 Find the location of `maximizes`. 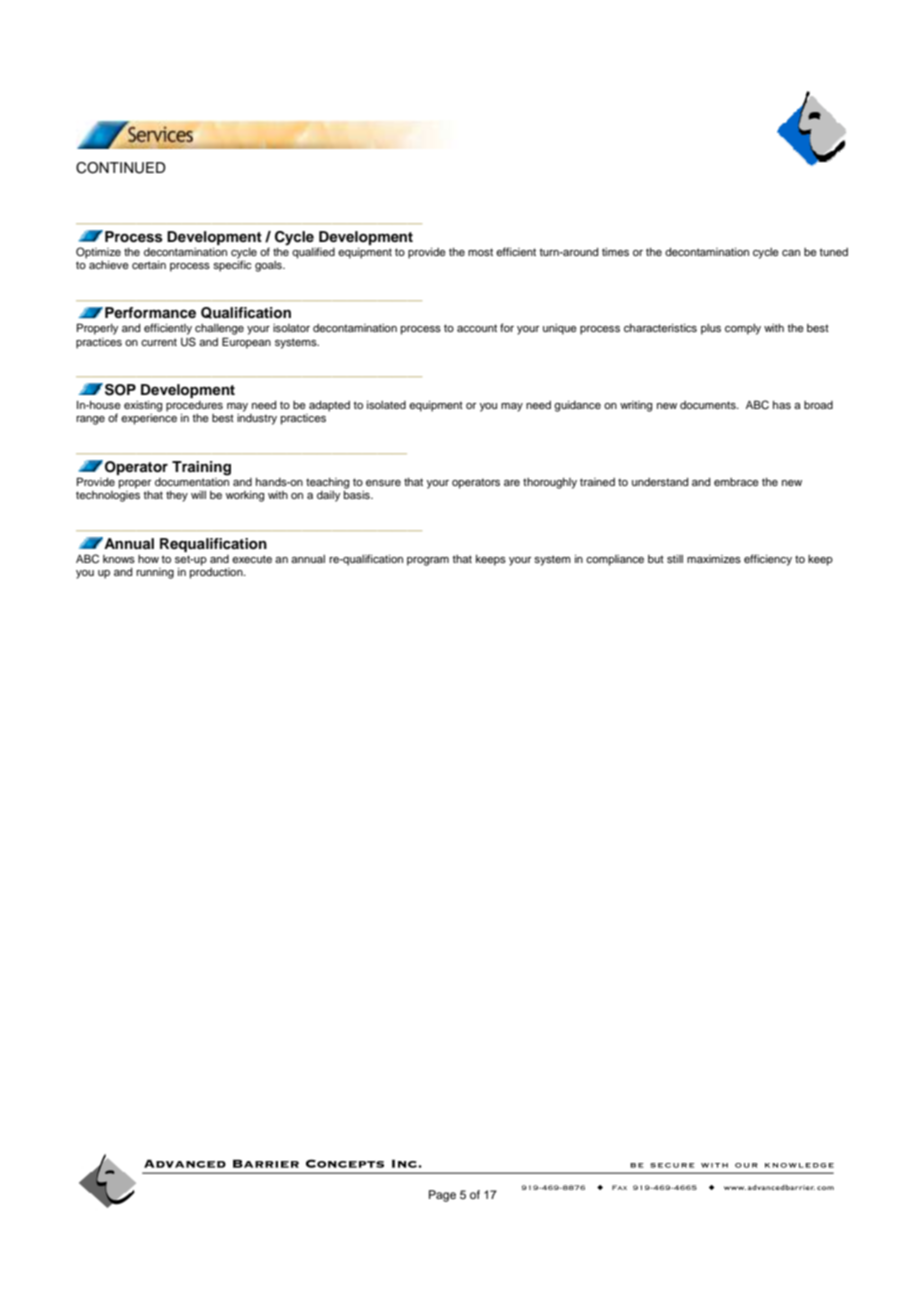

maximizes is located at coordinates (714, 559).
